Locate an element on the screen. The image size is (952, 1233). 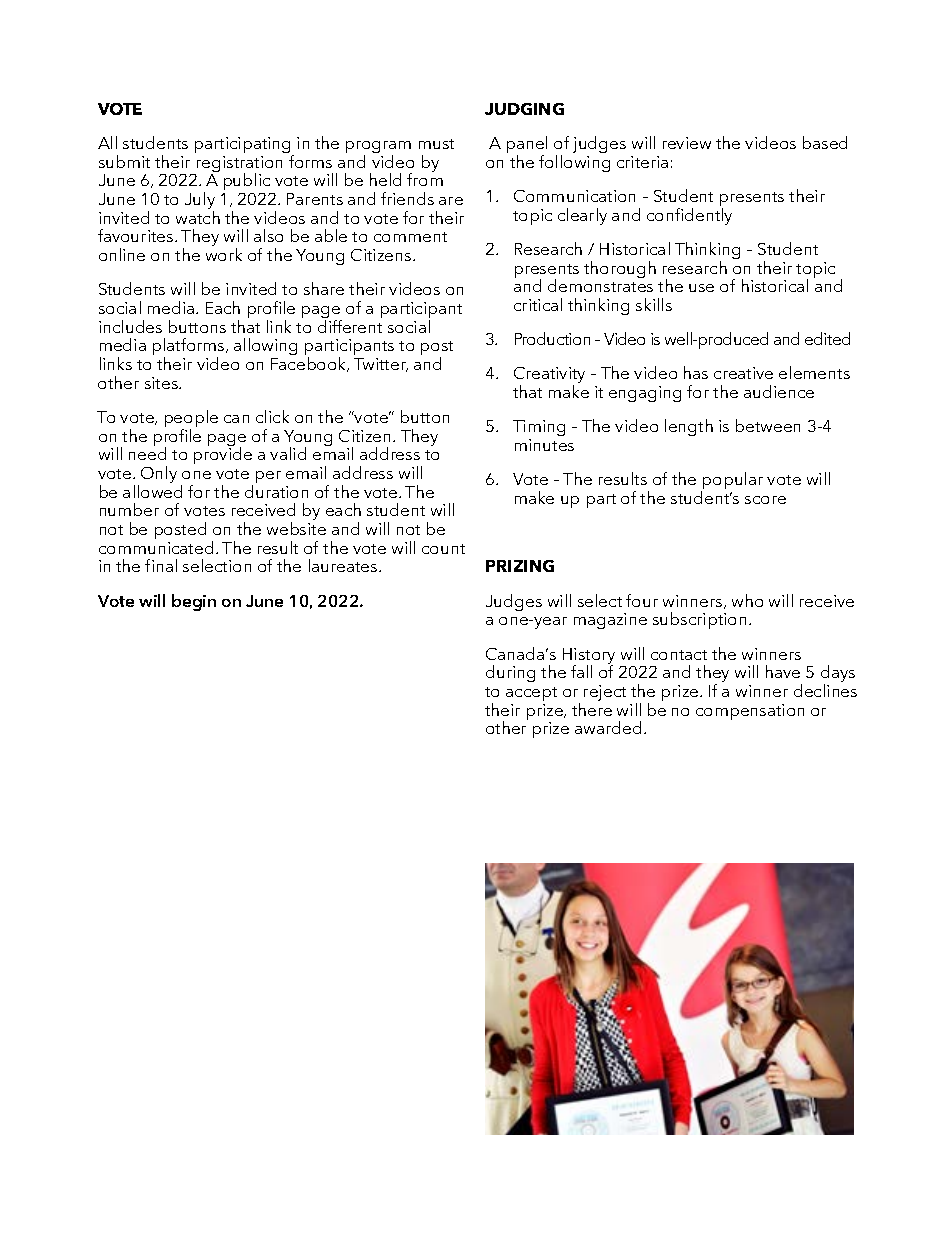
registration is located at coordinates (238, 165).
